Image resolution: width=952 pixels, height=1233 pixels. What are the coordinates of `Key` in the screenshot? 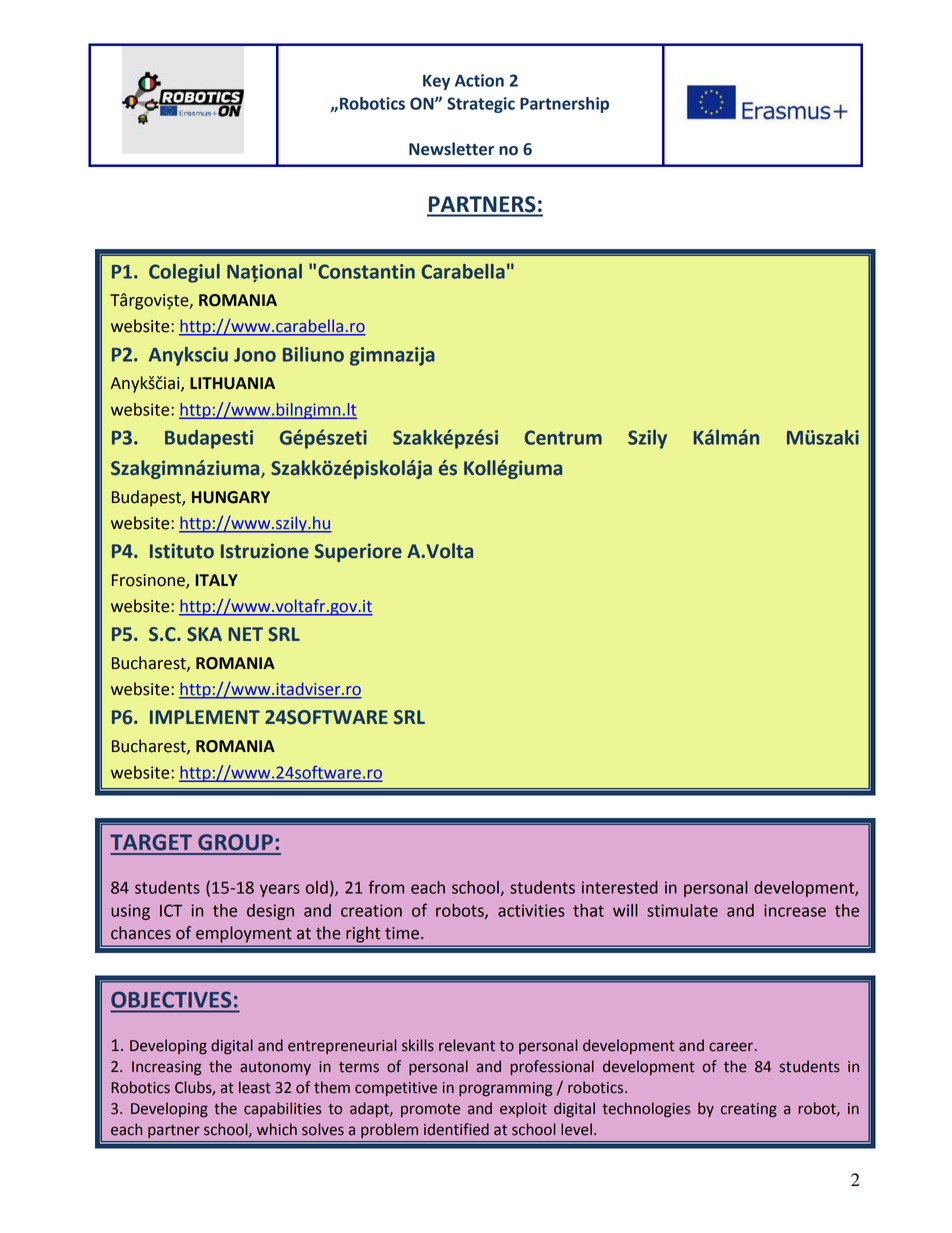 It's located at (436, 82).
